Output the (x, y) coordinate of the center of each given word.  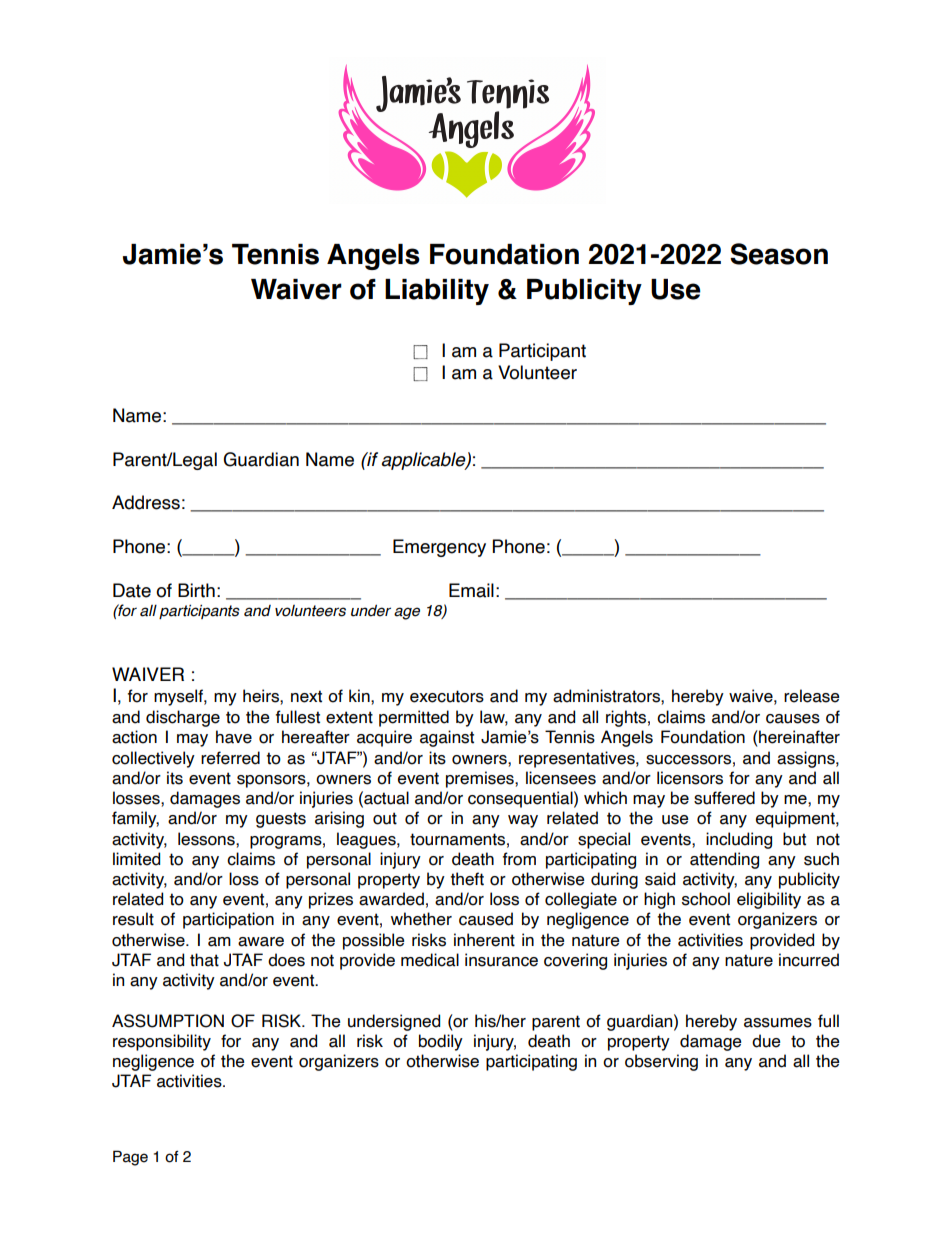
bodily (441, 1042)
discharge (183, 718)
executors (447, 696)
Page (130, 1158)
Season (779, 254)
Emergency (439, 548)
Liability (437, 292)
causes (793, 719)
